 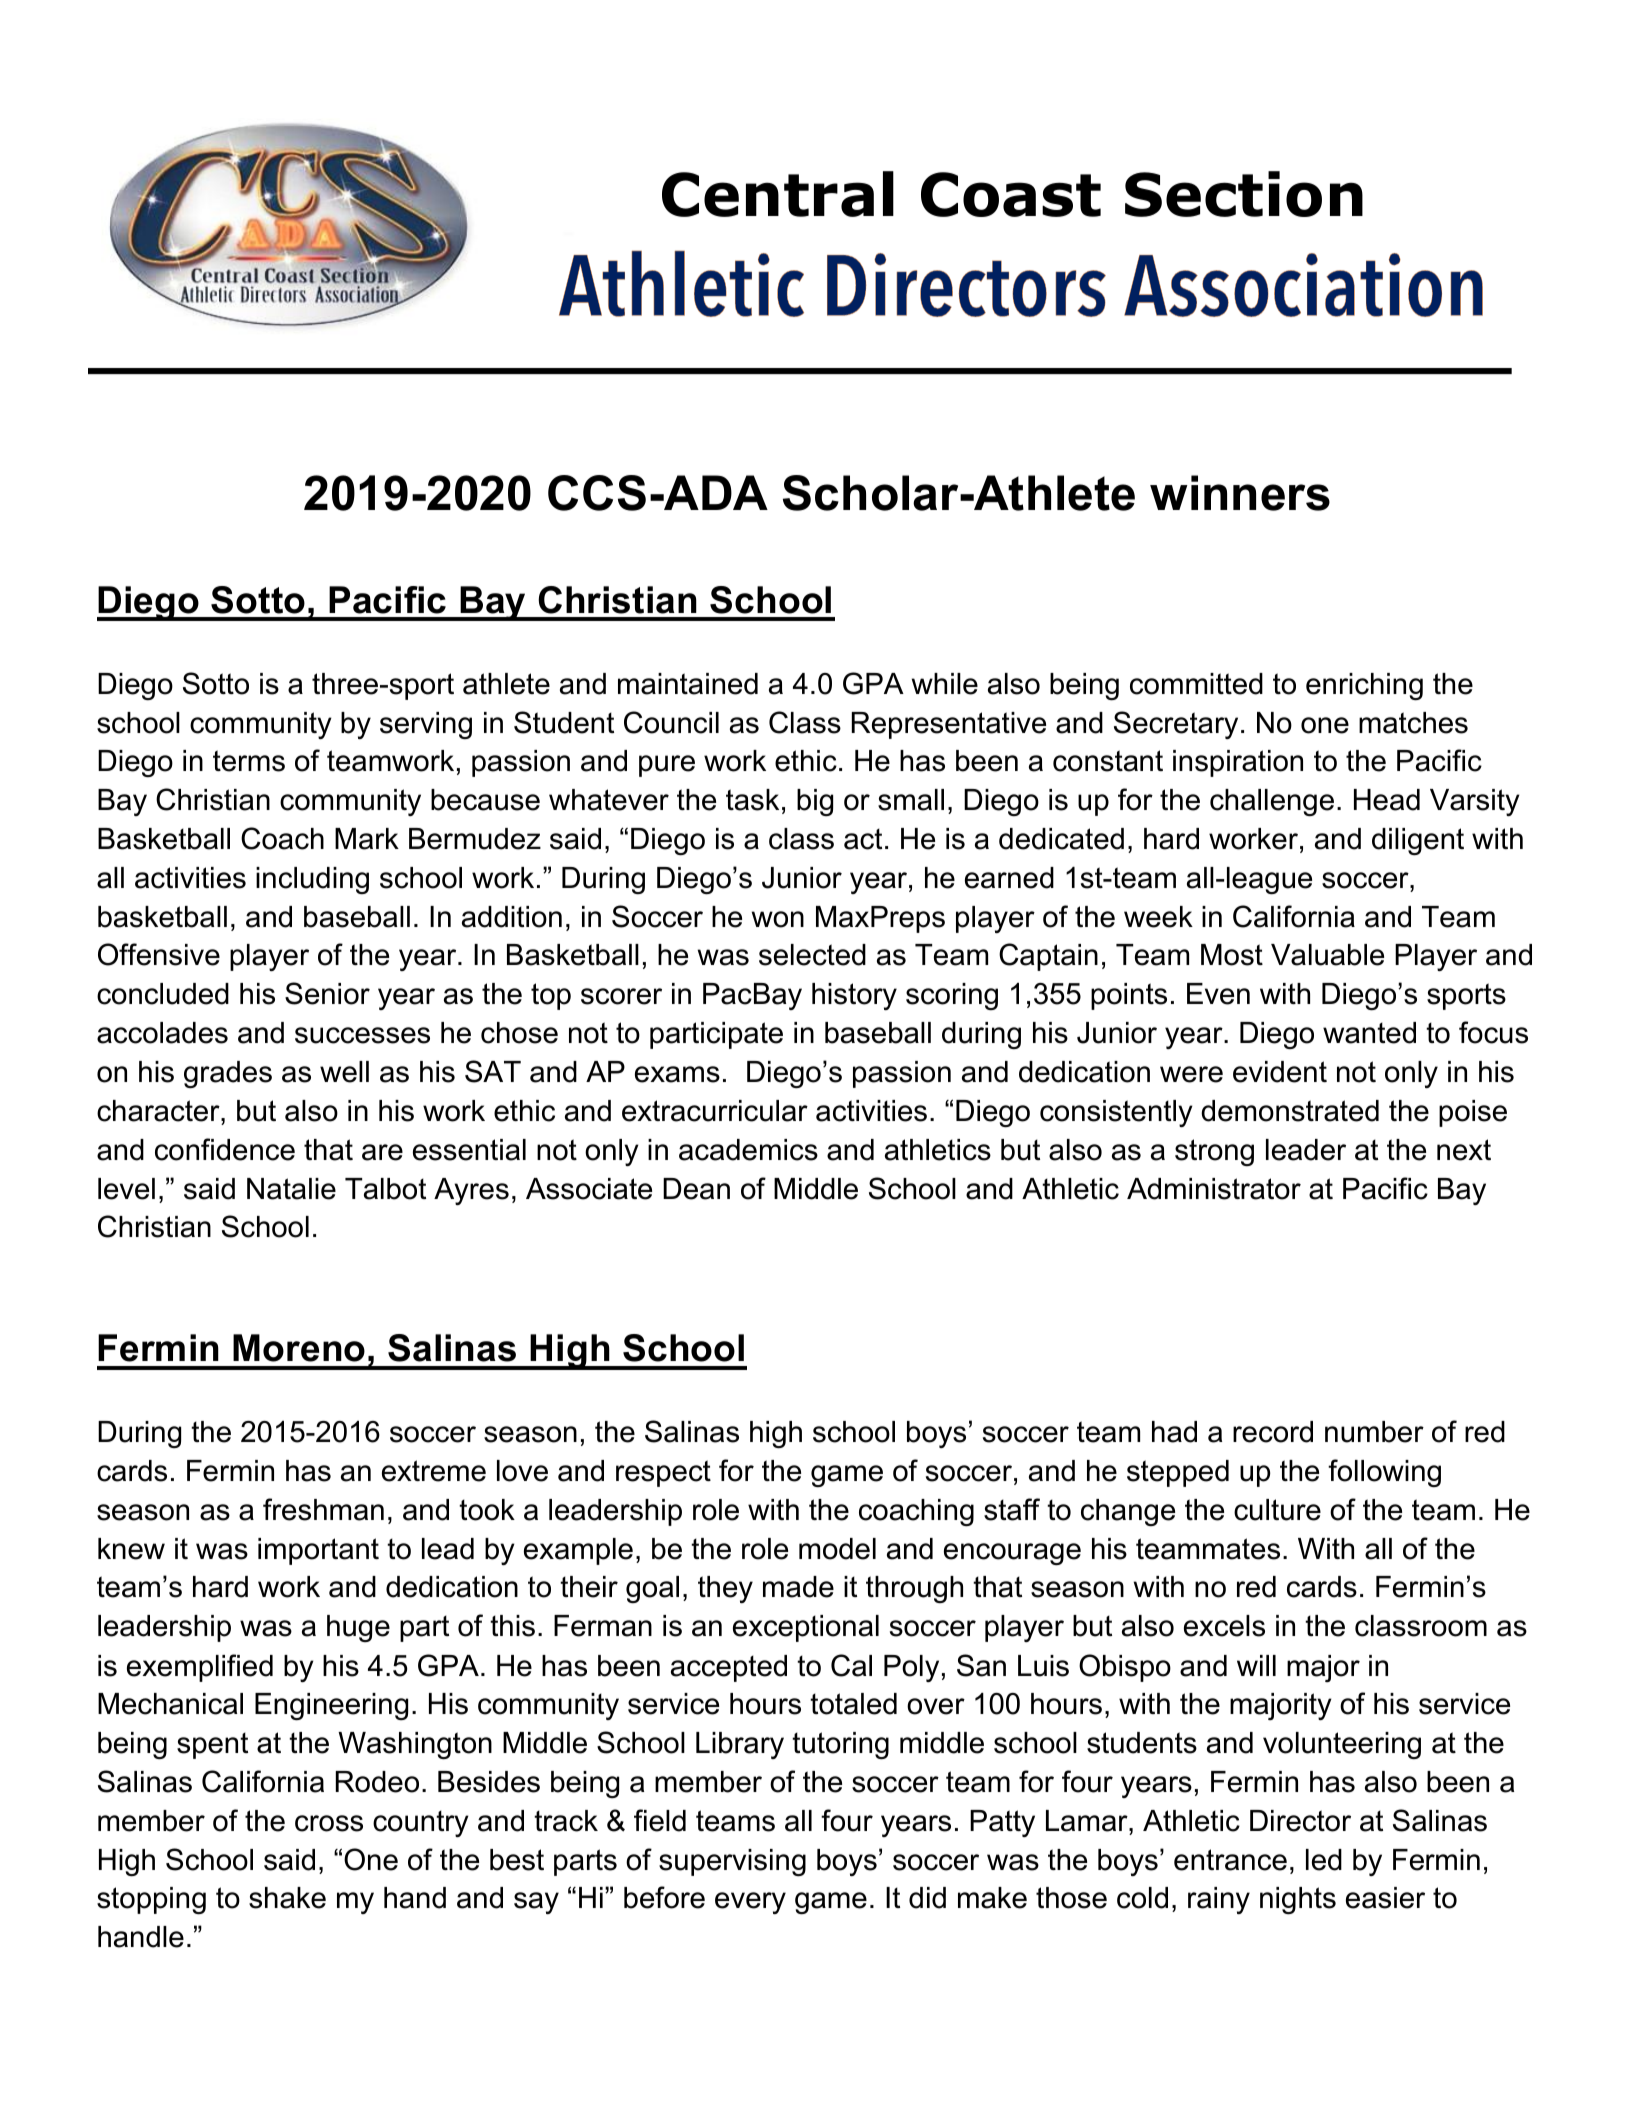 I want to click on freshman, so click(x=323, y=1509).
